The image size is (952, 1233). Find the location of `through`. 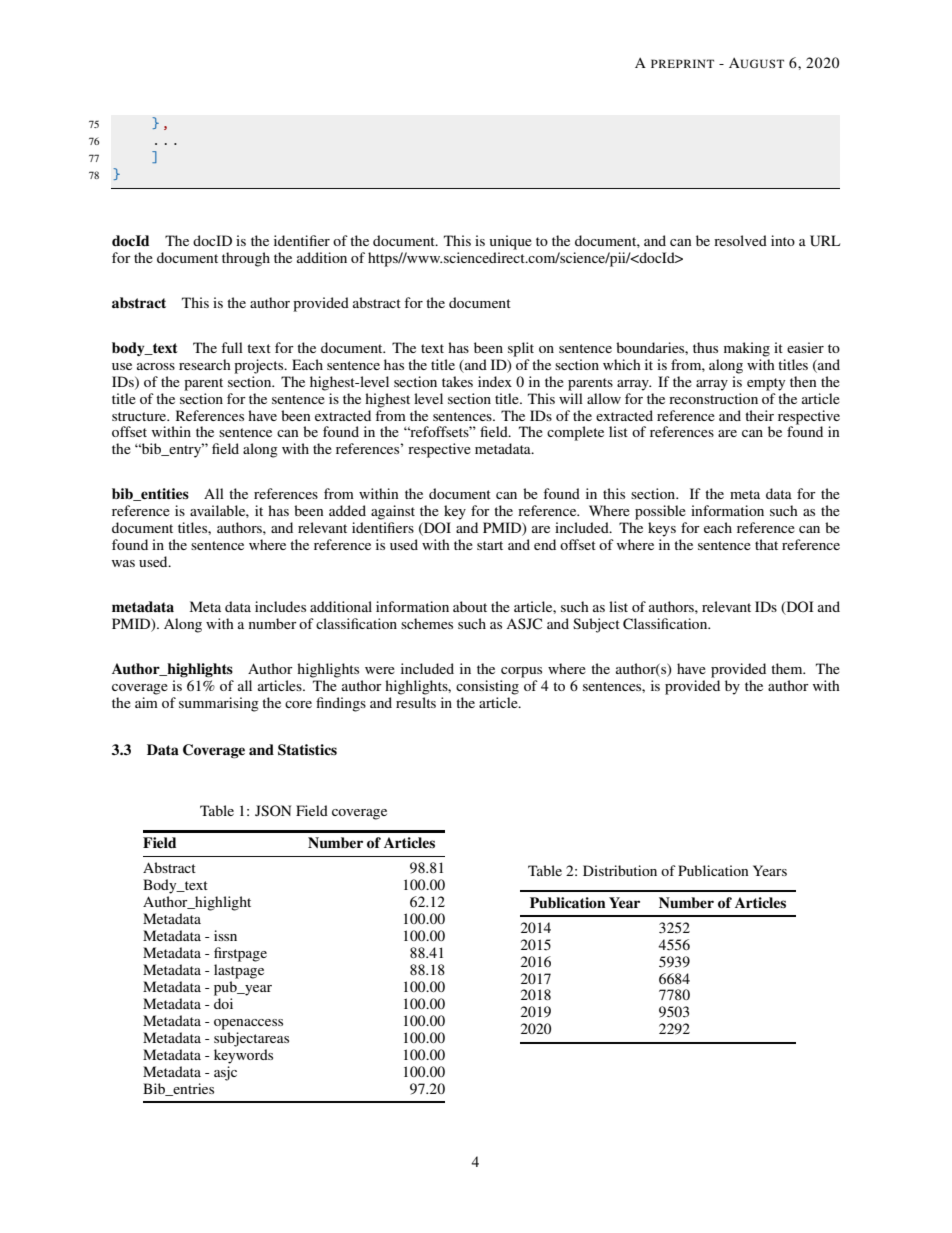

through is located at coordinates (246, 259).
